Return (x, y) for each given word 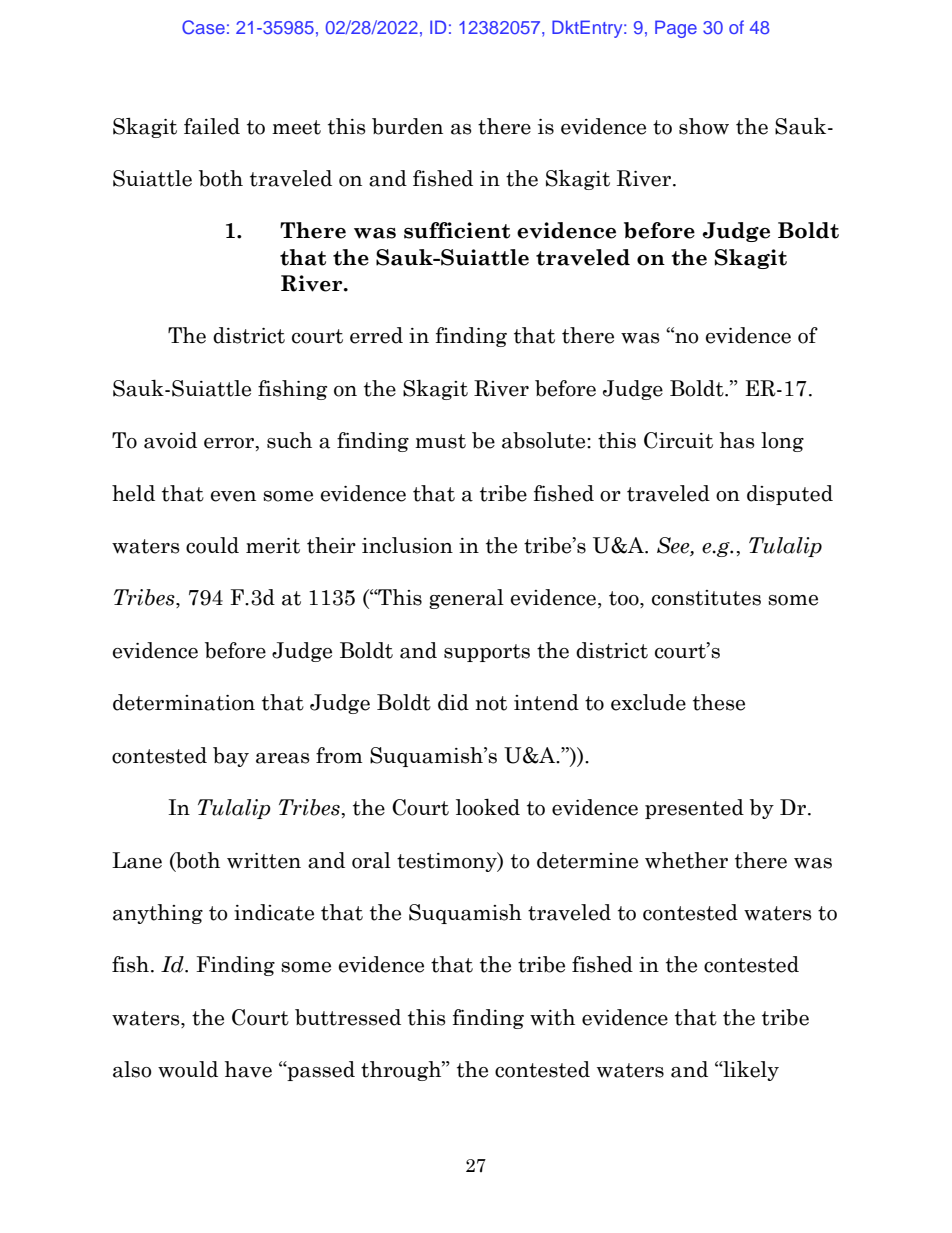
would (188, 1069)
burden (407, 126)
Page (676, 29)
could (212, 545)
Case (203, 27)
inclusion (407, 545)
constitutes (706, 598)
